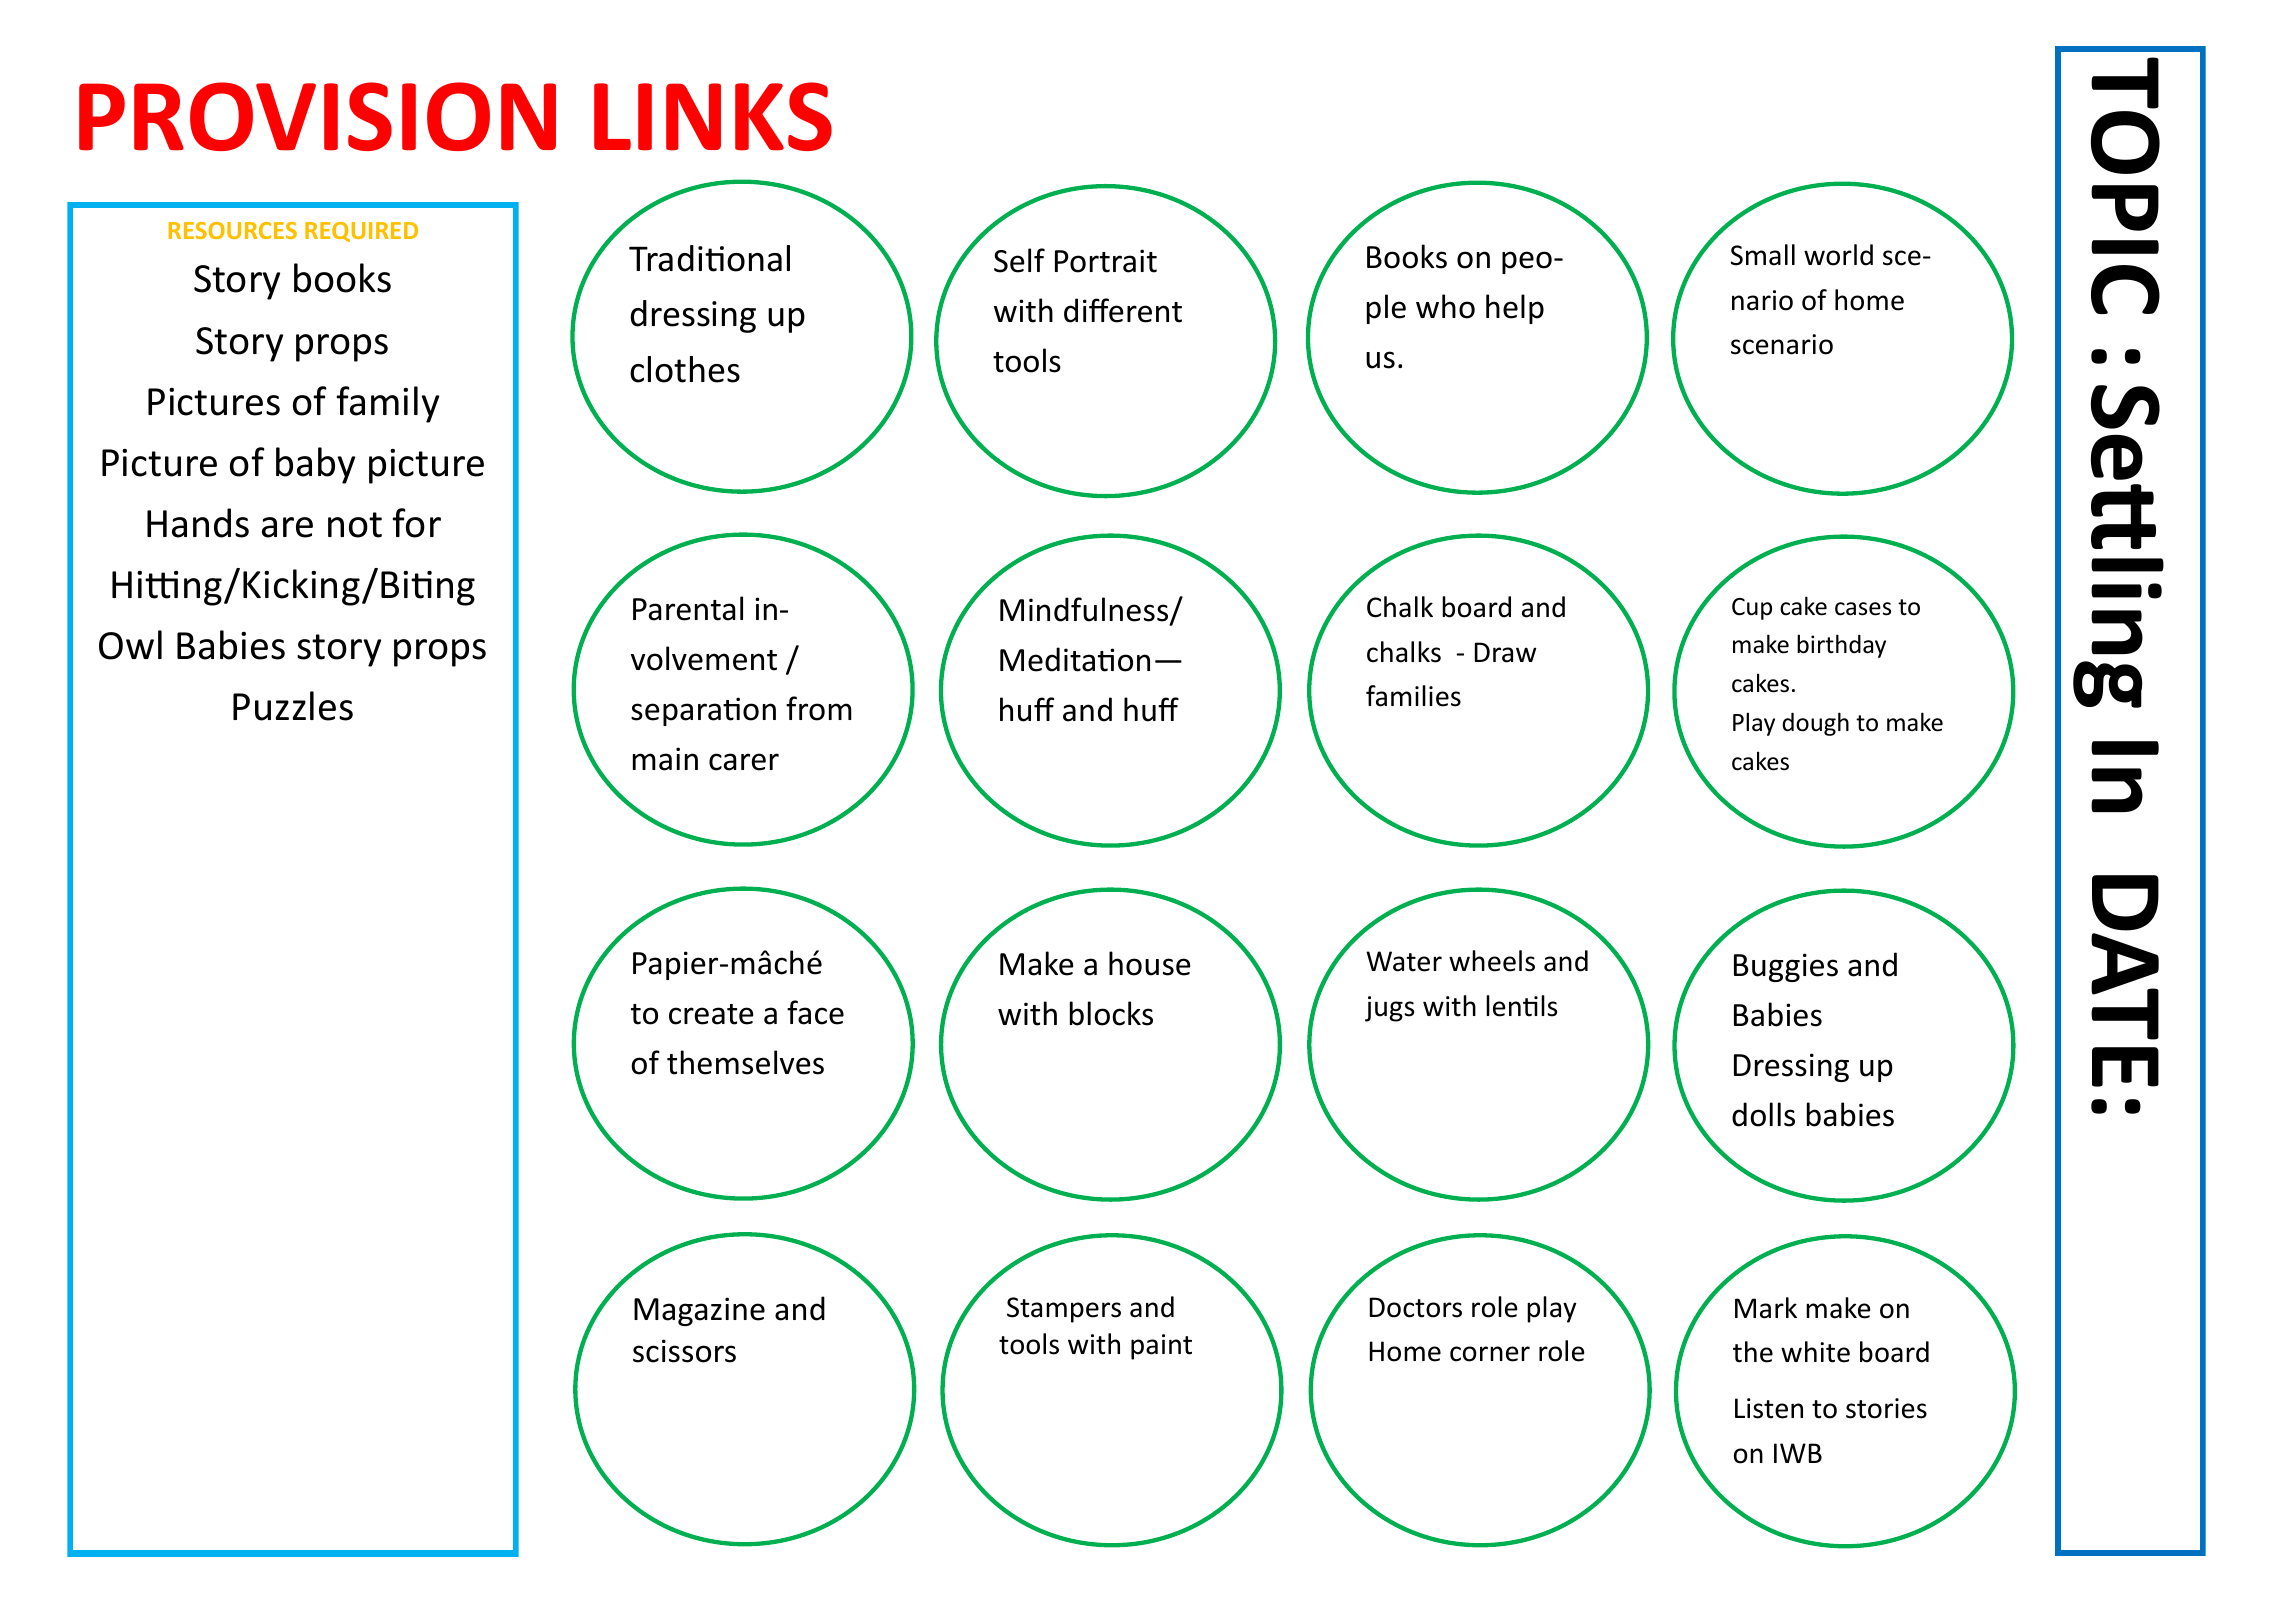 The height and width of the document is (1609, 2275). I want to click on carer, so click(744, 762).
